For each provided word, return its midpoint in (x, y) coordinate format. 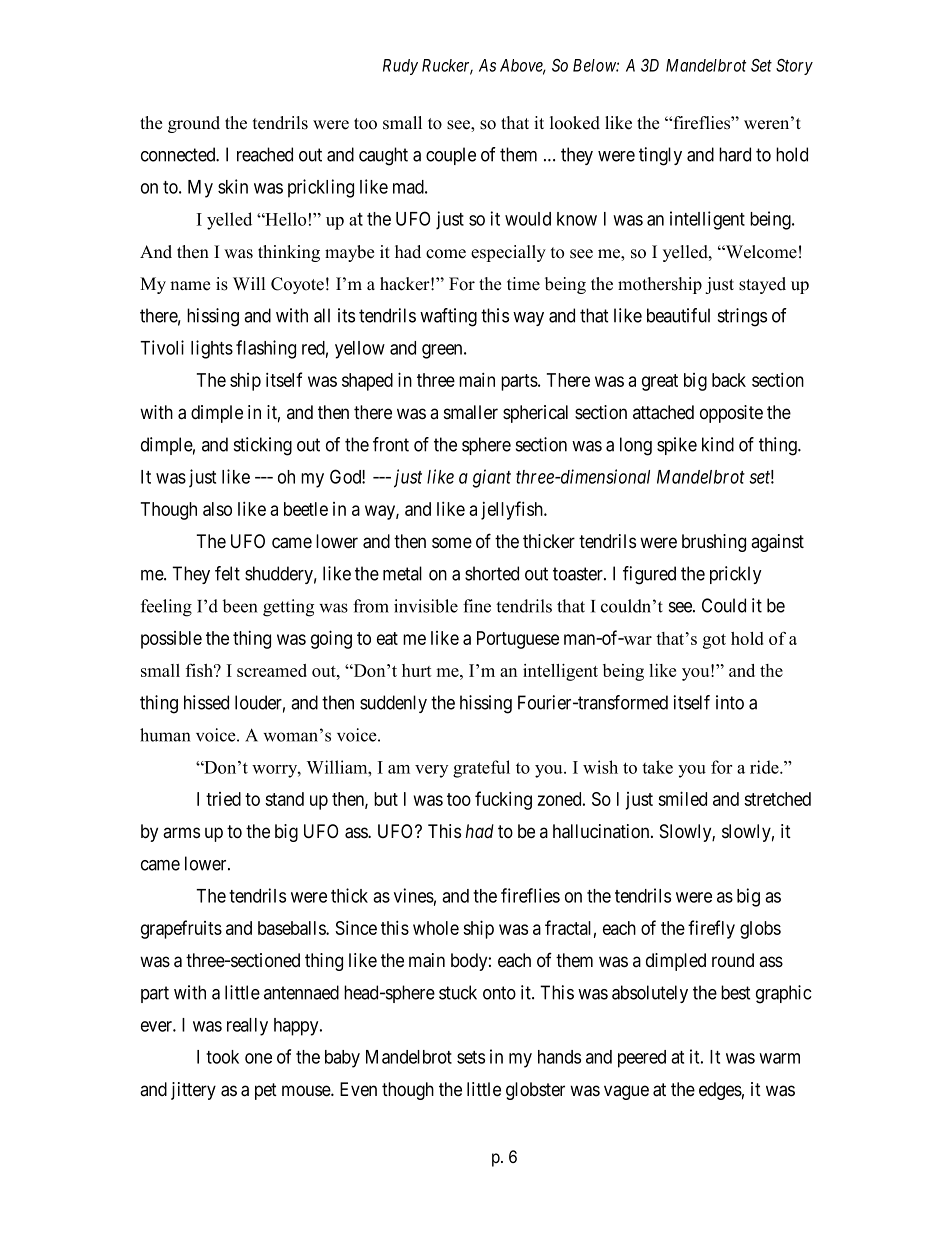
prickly (736, 575)
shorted (492, 573)
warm (779, 1058)
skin (233, 186)
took (222, 1057)
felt (227, 573)
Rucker (447, 66)
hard (735, 154)
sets (471, 1057)
